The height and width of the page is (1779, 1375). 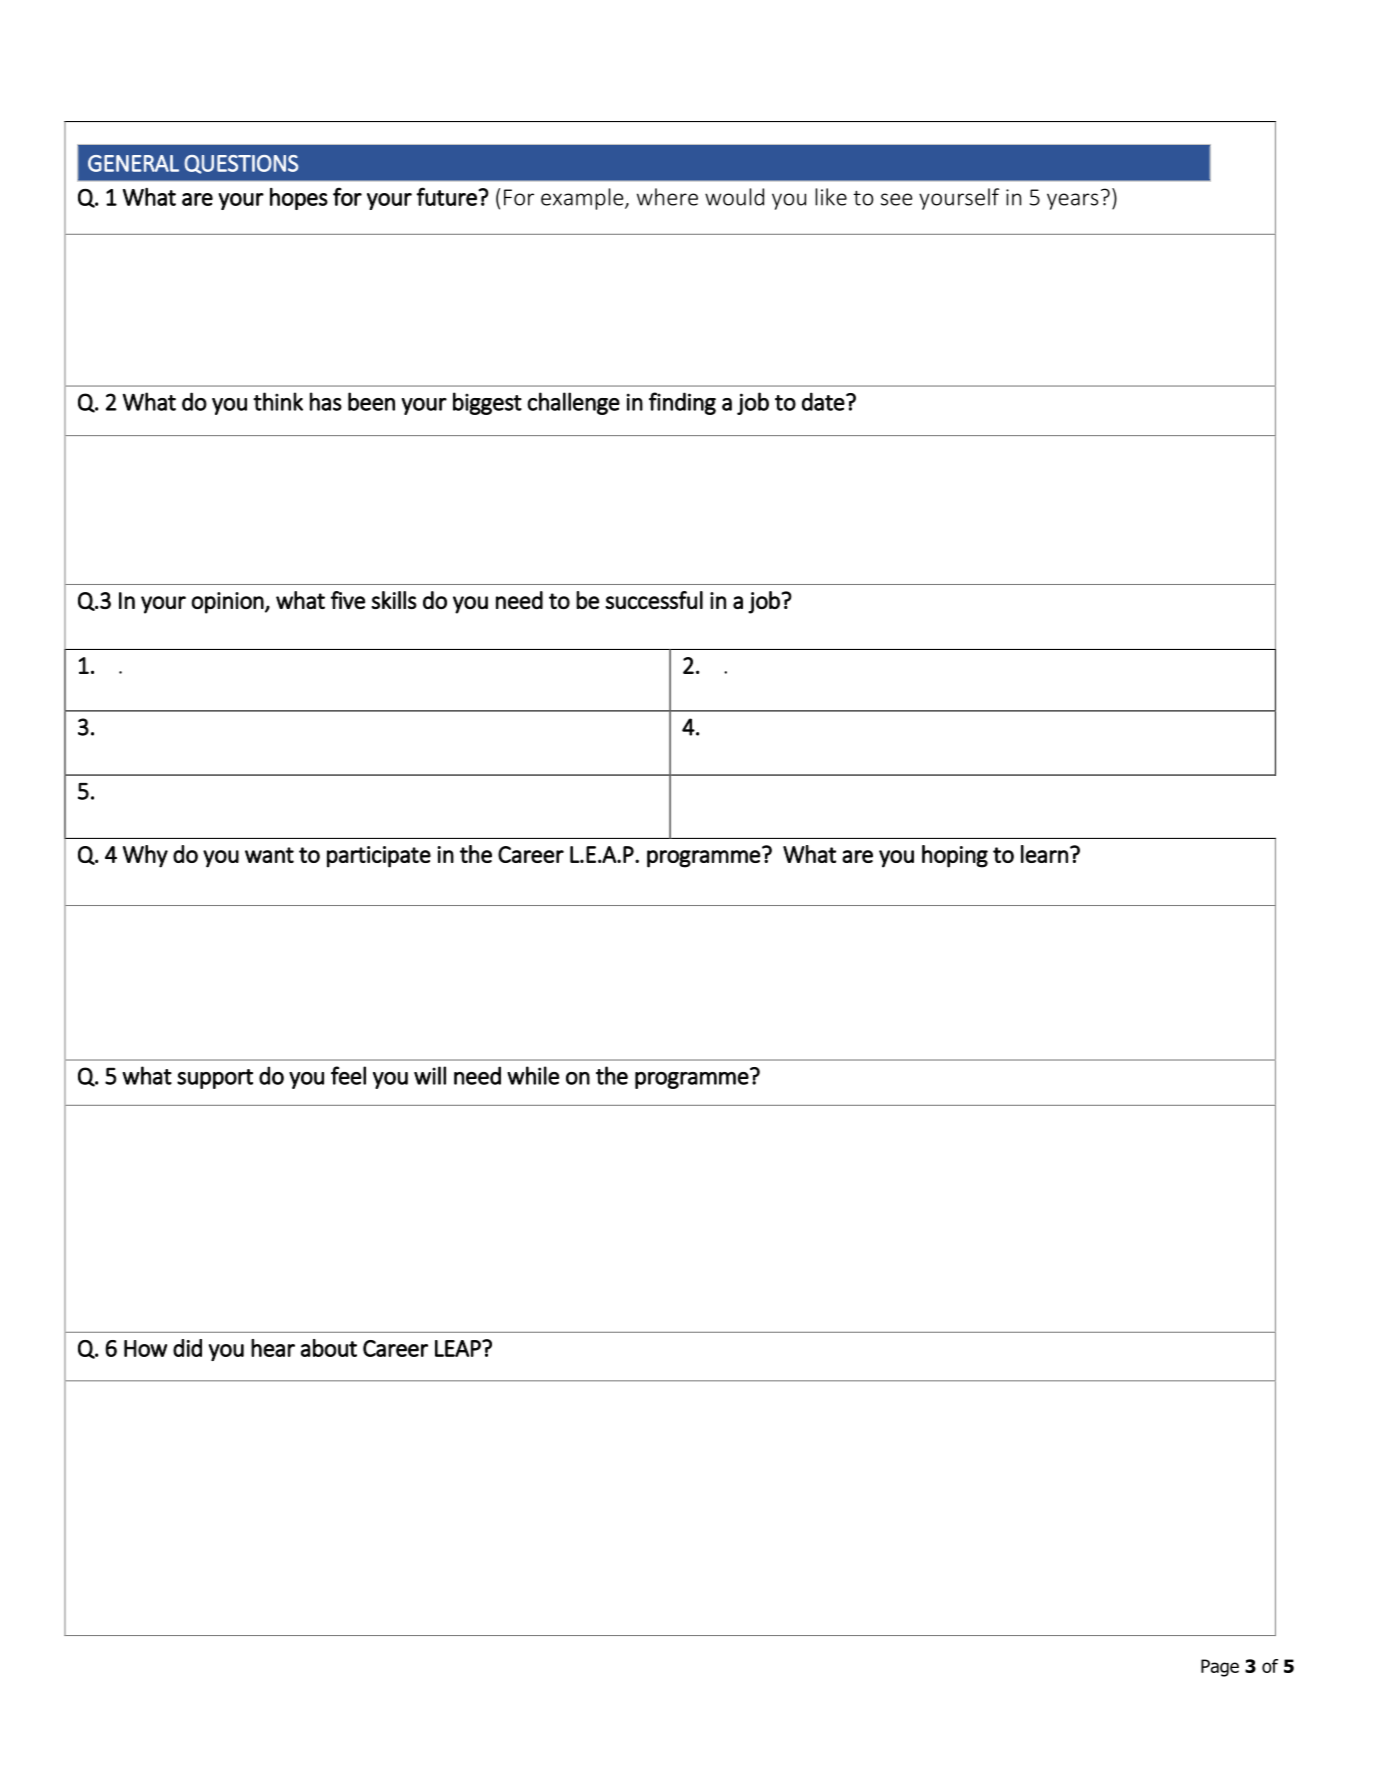 What do you see at coordinates (1072, 201) in the page?
I see `years` at bounding box center [1072, 201].
